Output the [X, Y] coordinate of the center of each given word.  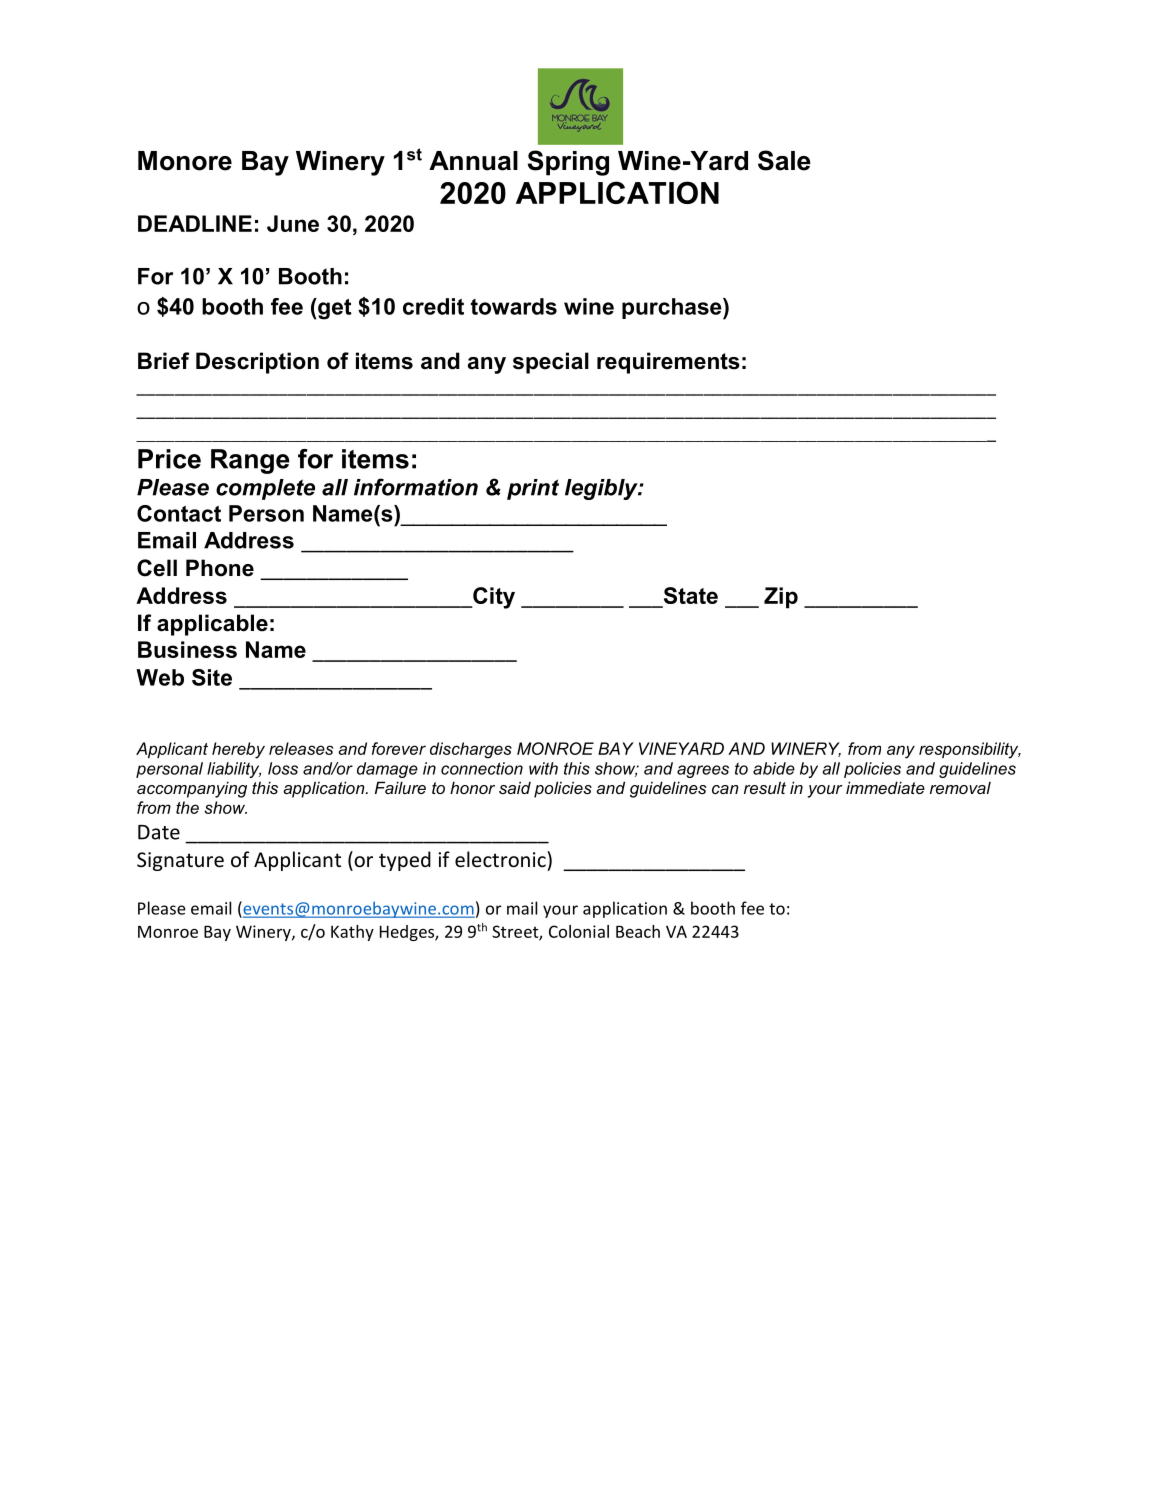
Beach [638, 931]
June [293, 223]
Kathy [352, 933]
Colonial [579, 931]
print [533, 489]
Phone [220, 568]
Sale [784, 160]
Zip [781, 598]
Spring [568, 163]
